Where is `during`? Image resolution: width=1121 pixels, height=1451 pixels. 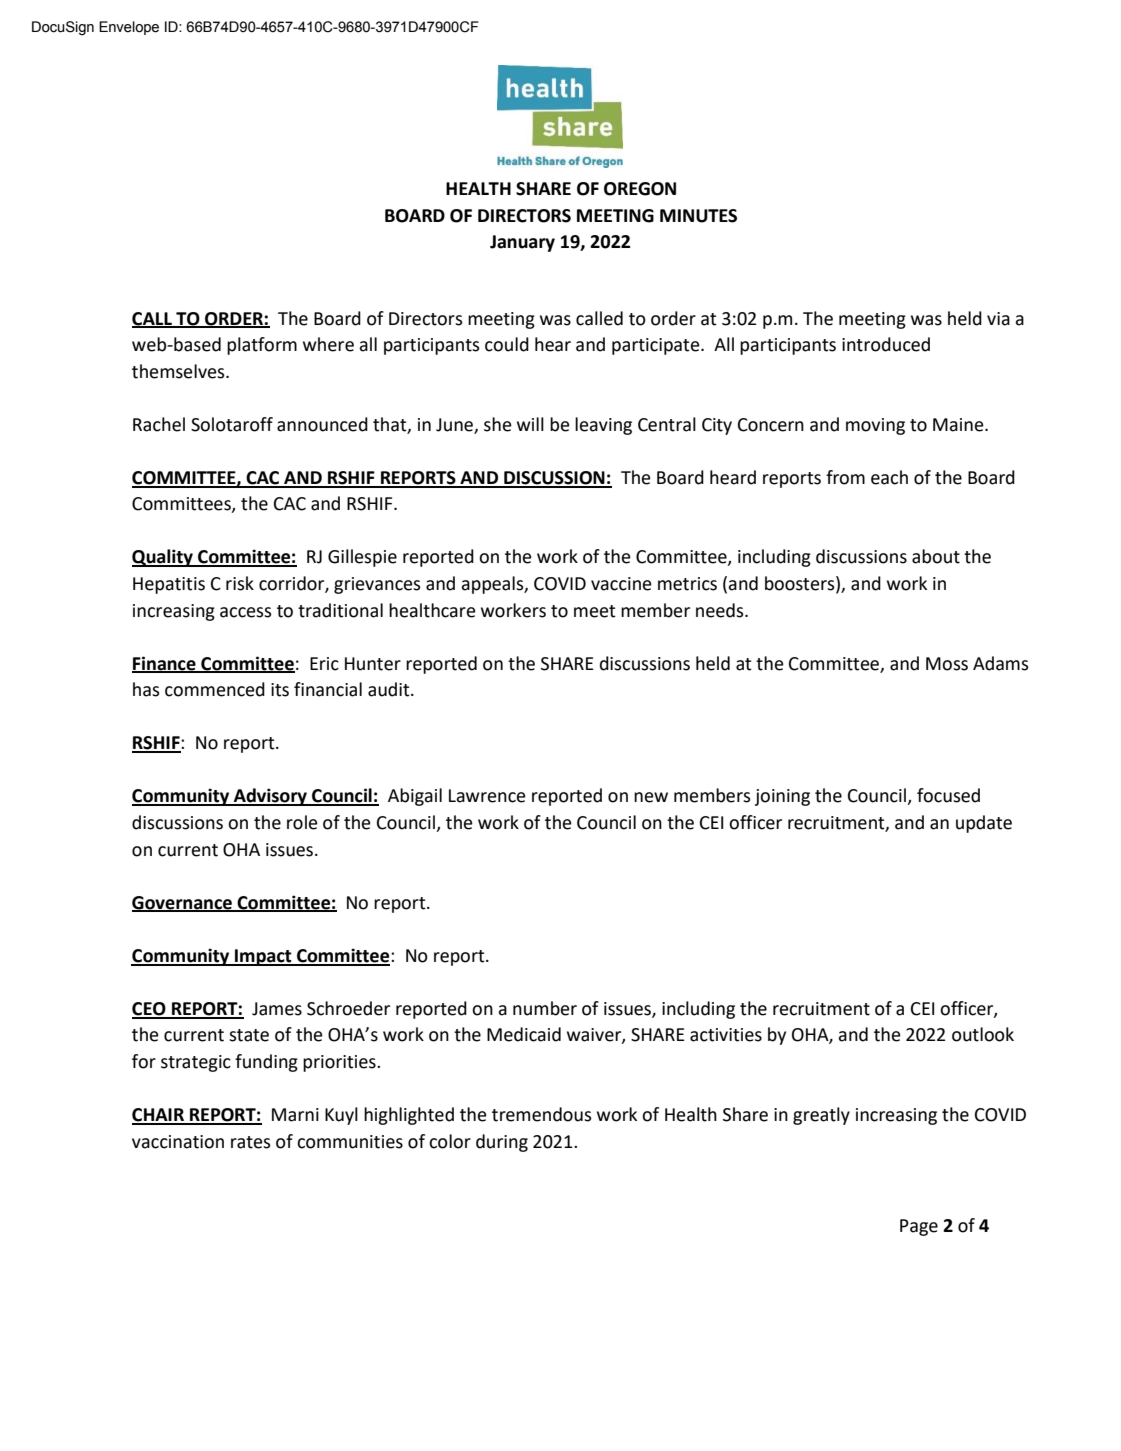
during is located at coordinates (502, 1143).
